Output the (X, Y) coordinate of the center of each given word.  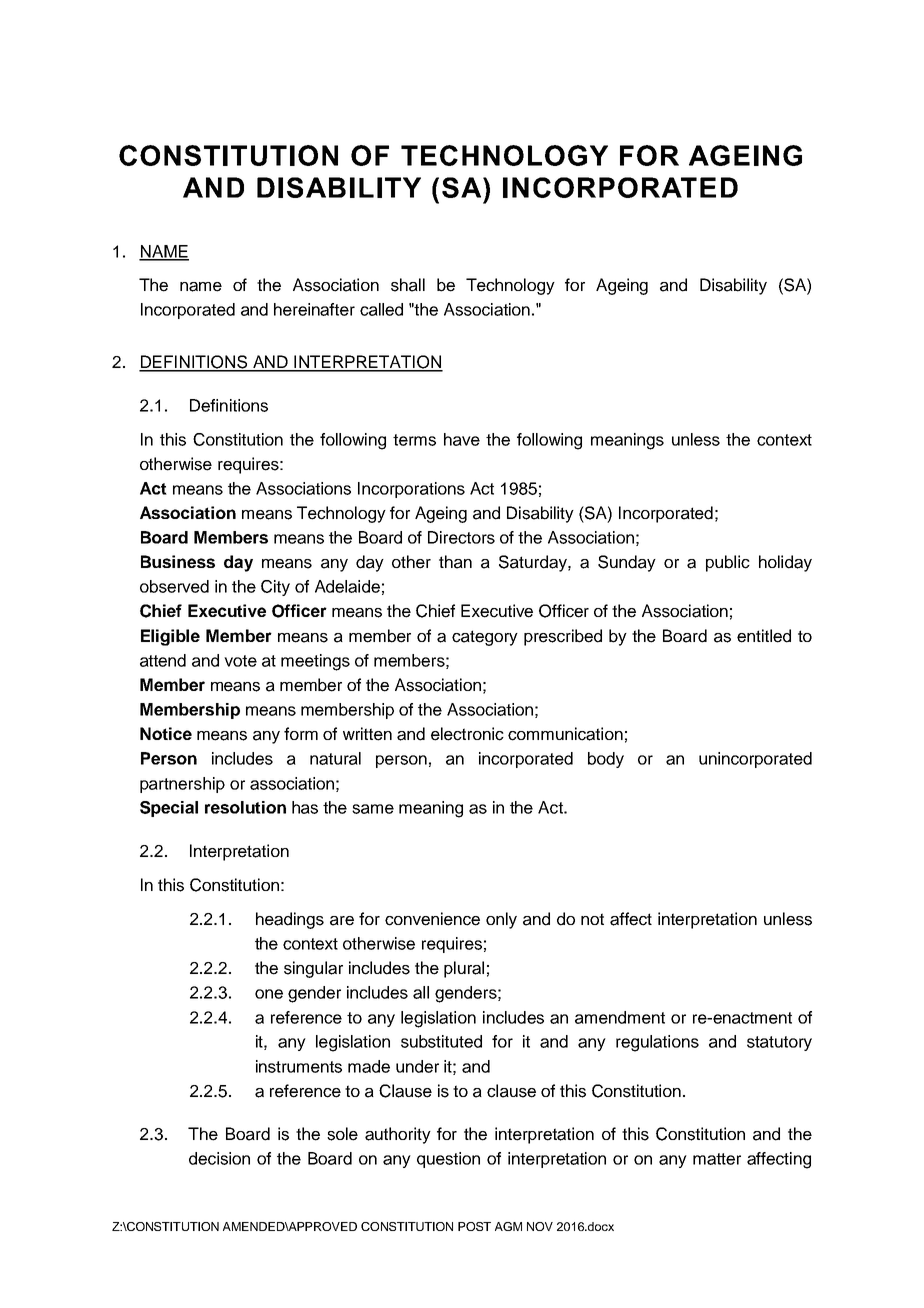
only (501, 920)
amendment (620, 1017)
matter (717, 1159)
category (485, 638)
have (462, 439)
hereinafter (314, 309)
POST (474, 1226)
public (728, 563)
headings (290, 920)
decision (219, 1158)
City (275, 588)
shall (408, 285)
